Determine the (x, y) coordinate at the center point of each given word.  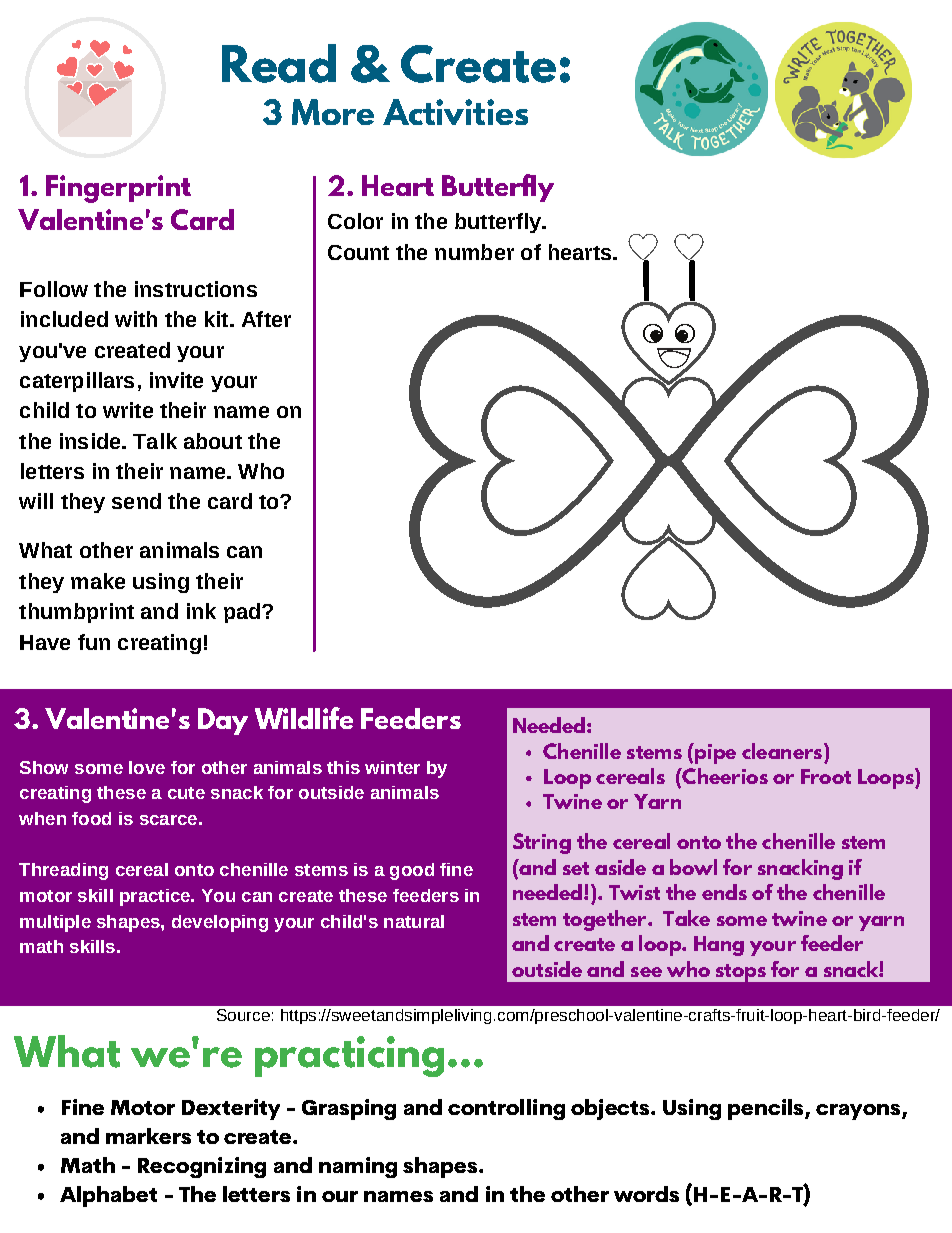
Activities (455, 112)
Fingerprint (118, 189)
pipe (714, 753)
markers (148, 1136)
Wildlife (304, 718)
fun (94, 642)
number (474, 252)
